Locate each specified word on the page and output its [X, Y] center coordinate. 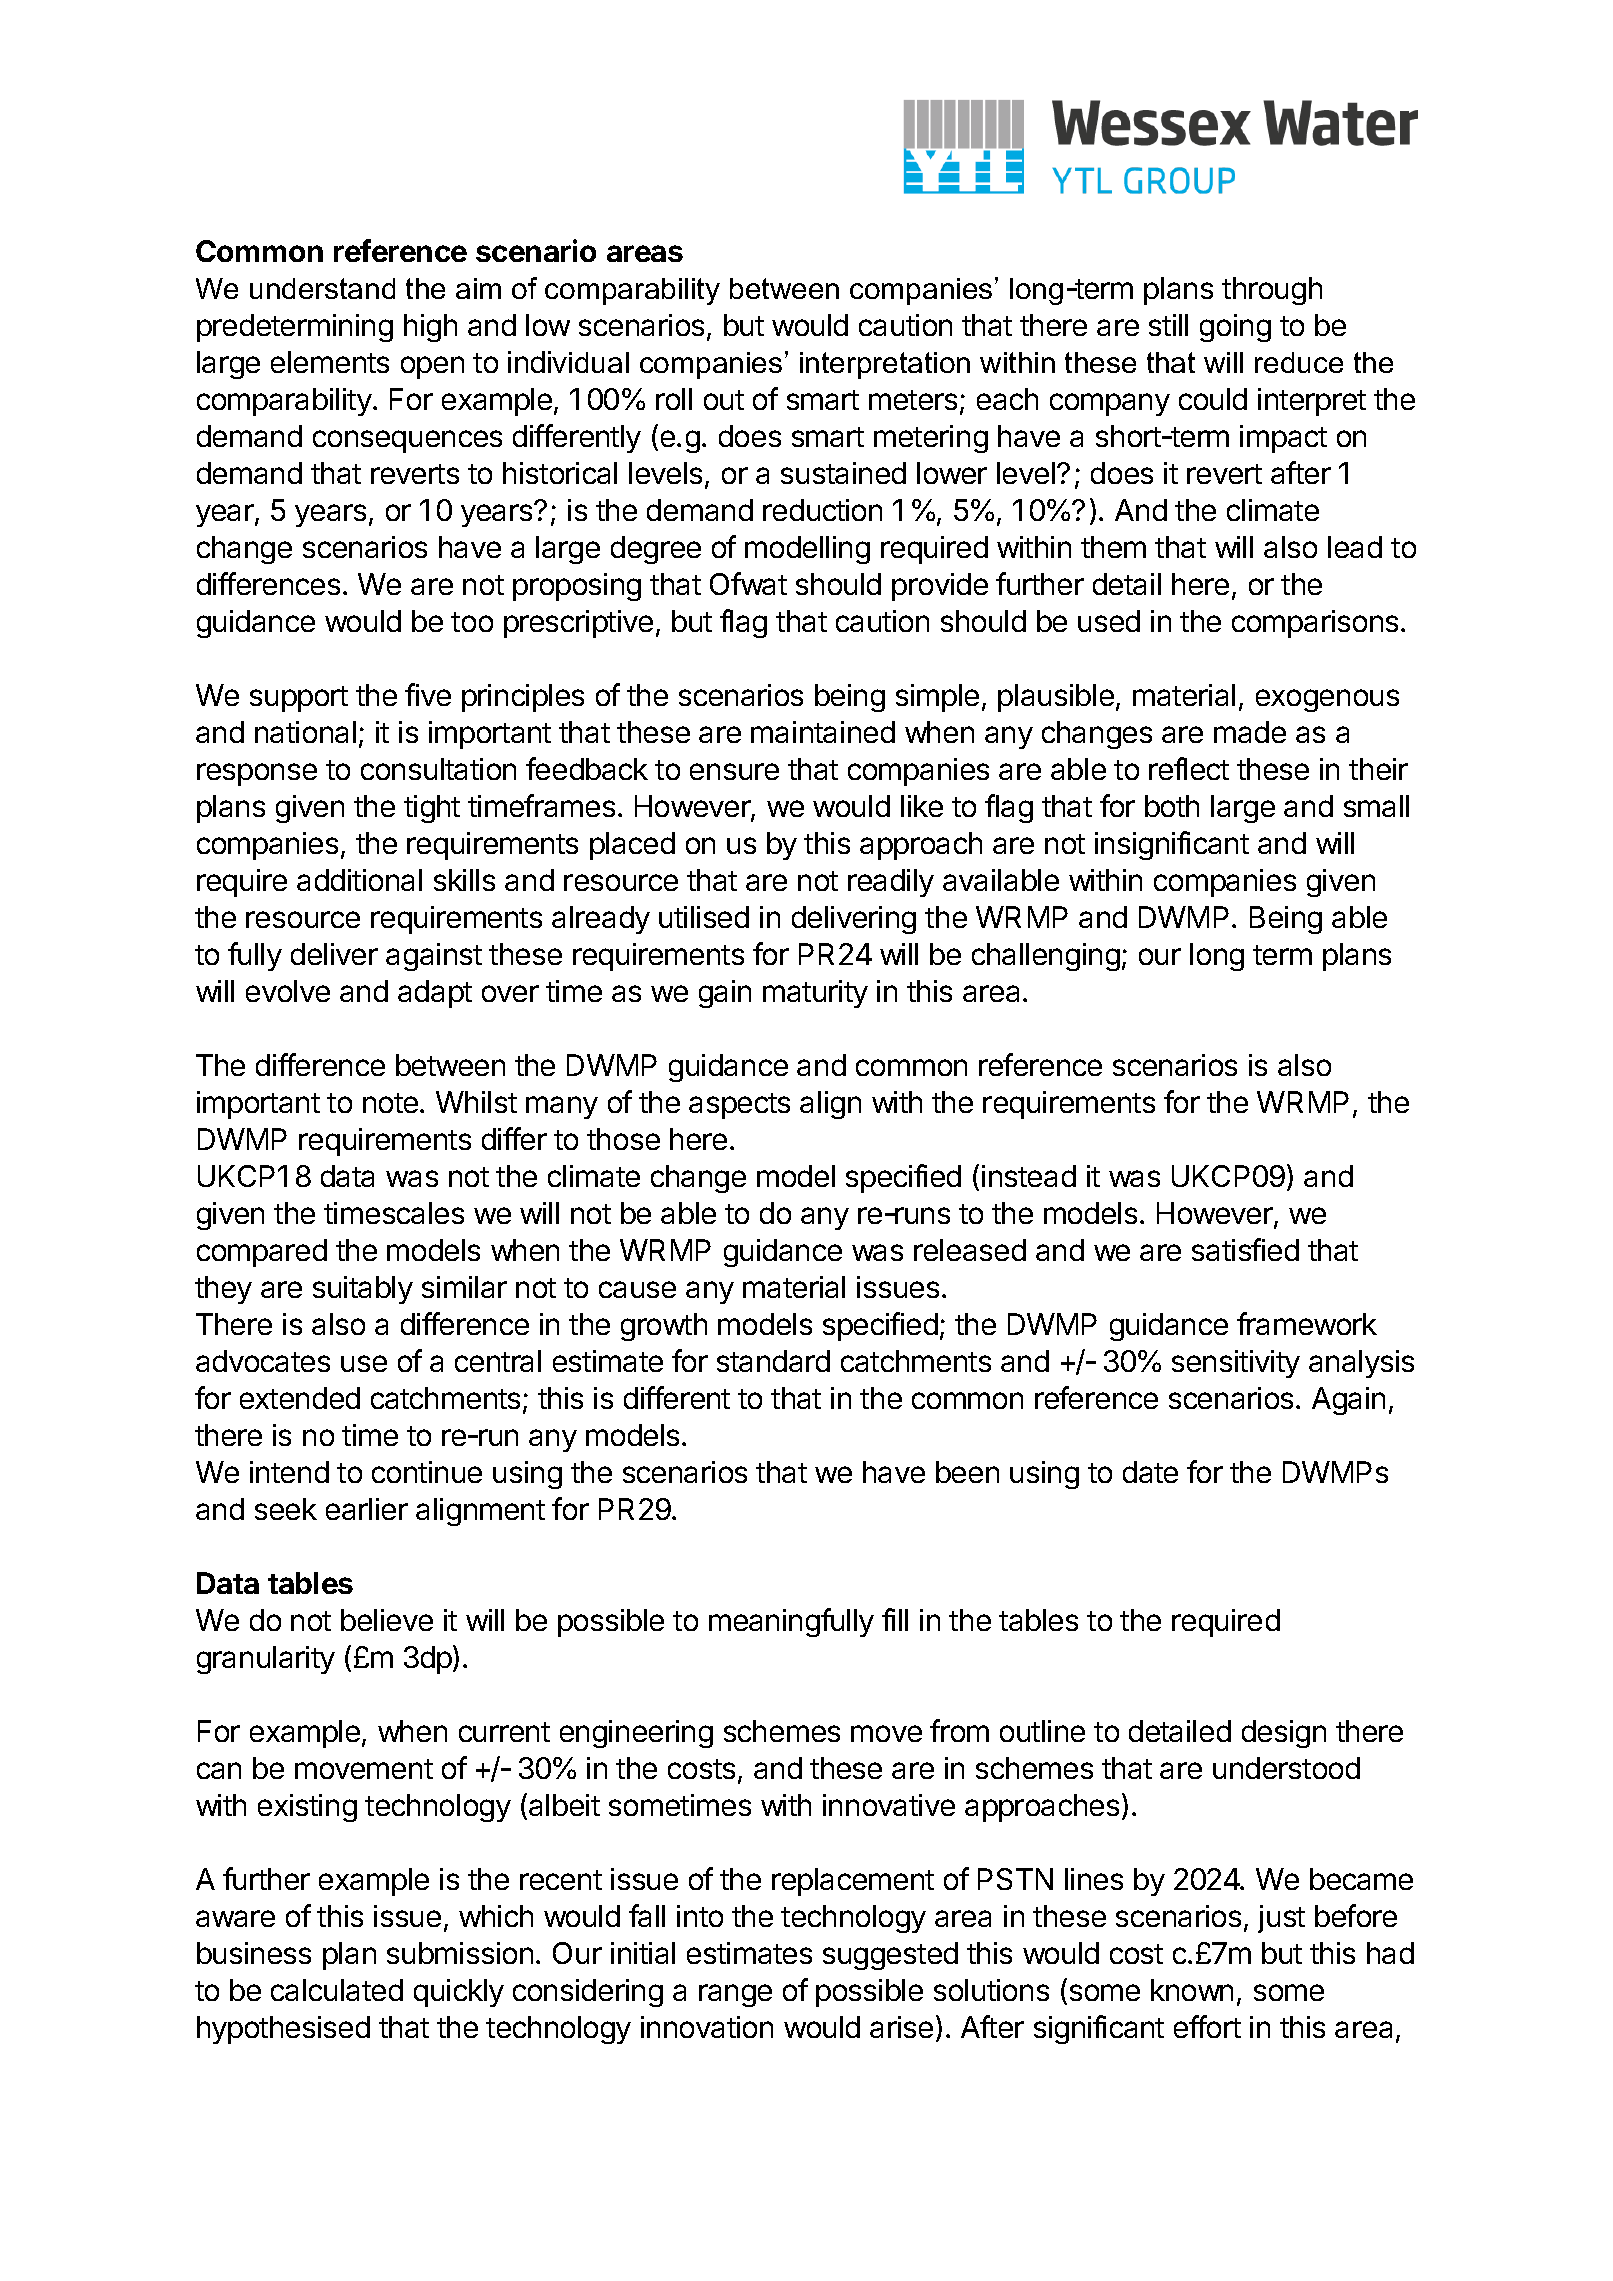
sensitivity [1236, 1364]
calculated [337, 1990]
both [1172, 806]
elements [330, 362]
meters [913, 400]
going [1235, 328]
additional [359, 880]
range [735, 1995]
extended [300, 1398]
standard [773, 1361]
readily [891, 883]
